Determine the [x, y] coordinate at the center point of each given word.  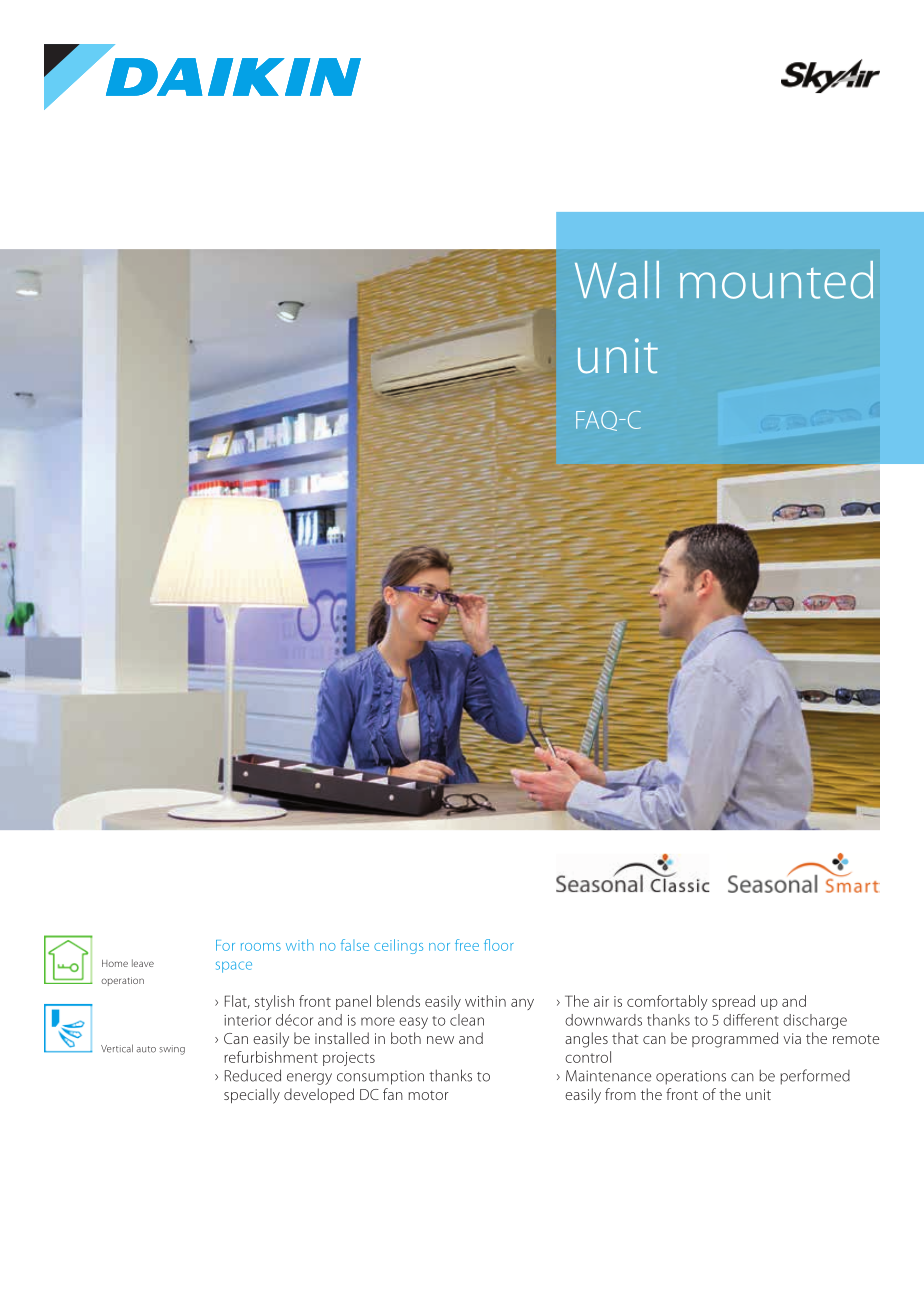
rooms [261, 947]
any [522, 1004]
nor [439, 947]
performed [815, 1077]
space [234, 967]
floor [499, 945]
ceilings [398, 946]
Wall [617, 280]
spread [733, 1002]
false [355, 945]
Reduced [253, 1075]
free [467, 945]
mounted [776, 280]
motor [429, 1095]
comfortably [667, 1002]
